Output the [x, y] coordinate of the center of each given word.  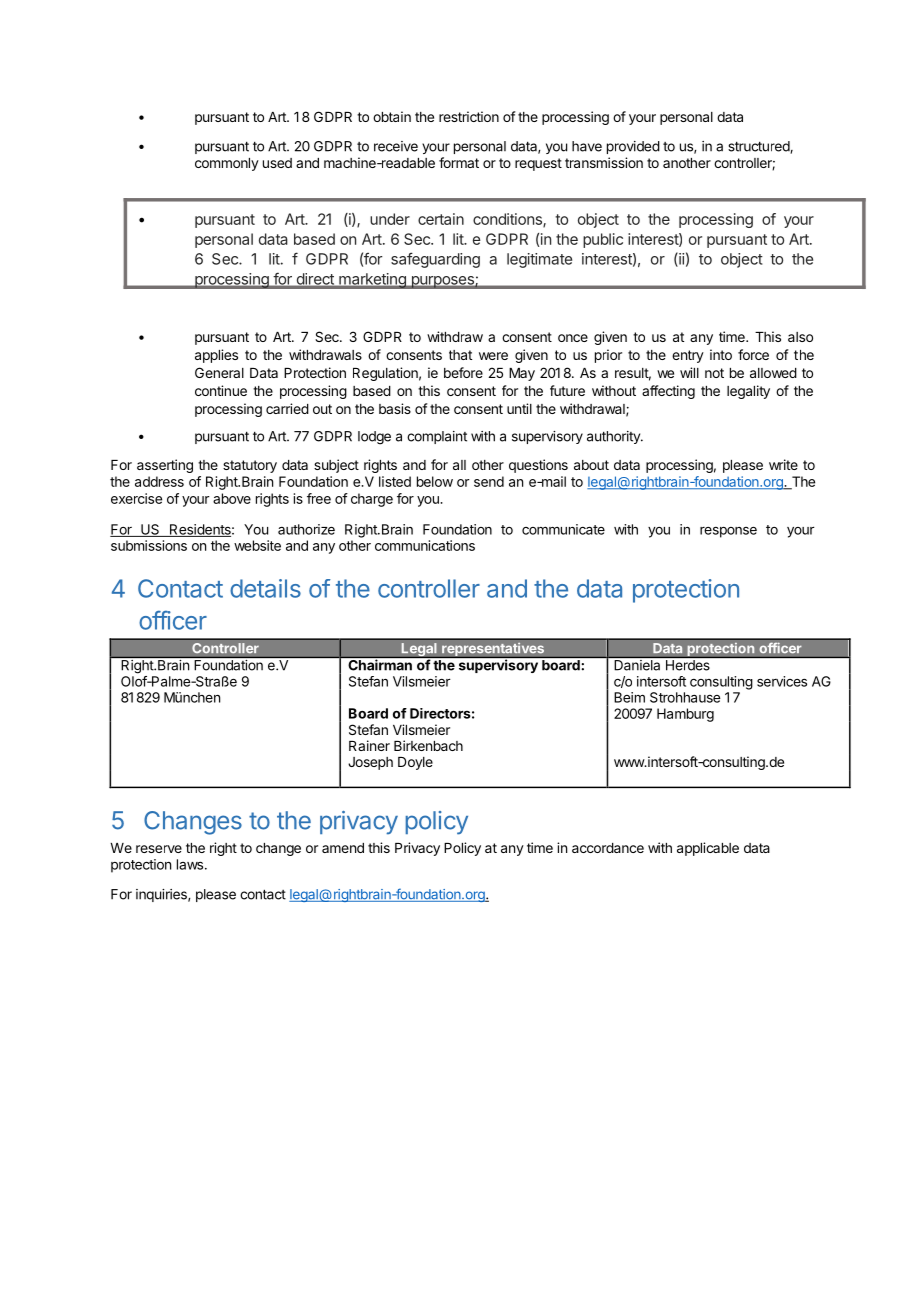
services [782, 681]
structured [759, 147]
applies [216, 356]
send [489, 481]
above [232, 498]
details [265, 588]
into [721, 354]
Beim [629, 697]
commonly [227, 164]
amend [343, 848]
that [460, 355]
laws [191, 864]
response [728, 532]
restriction [469, 116]
